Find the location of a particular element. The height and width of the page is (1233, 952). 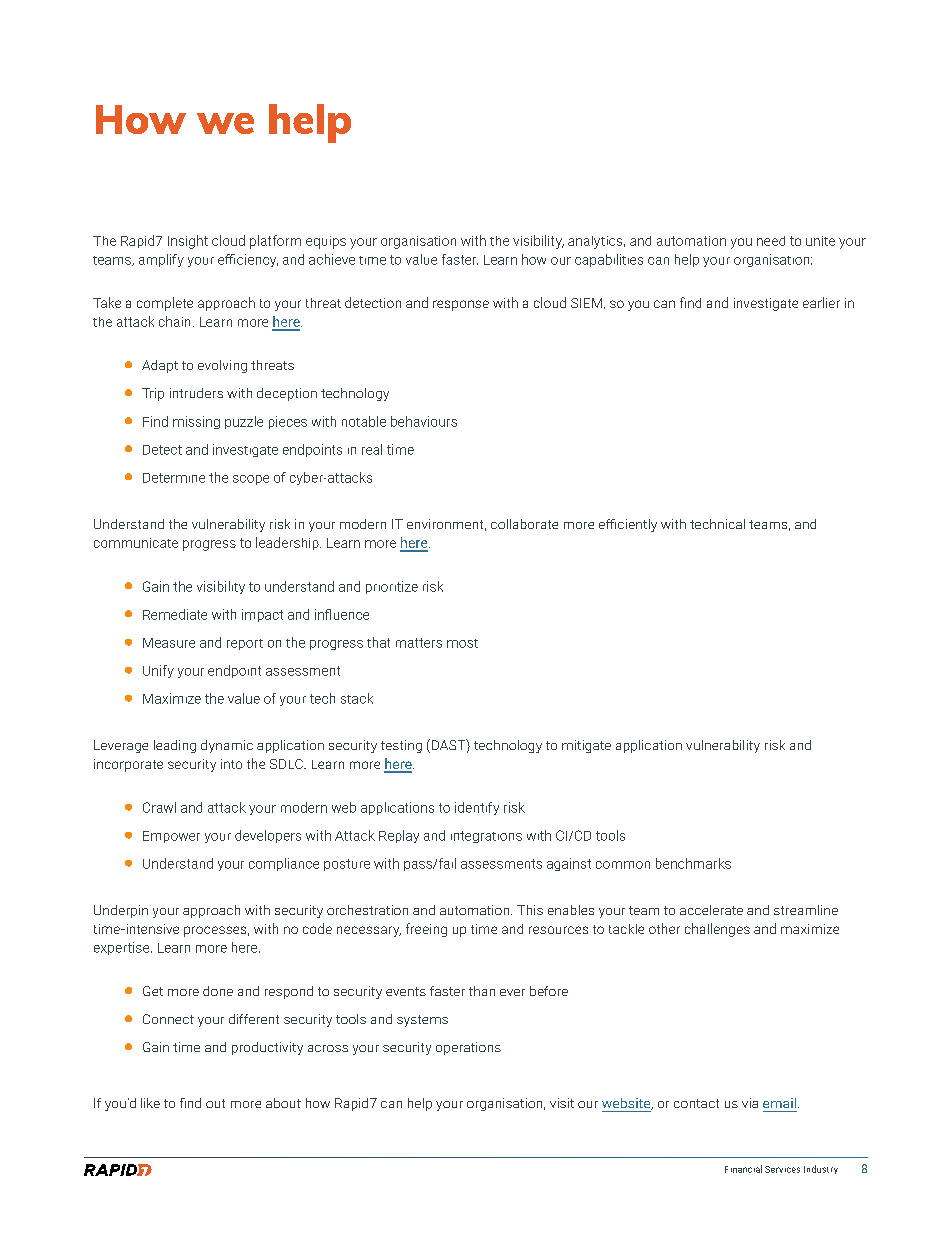

amplify is located at coordinates (161, 260).
